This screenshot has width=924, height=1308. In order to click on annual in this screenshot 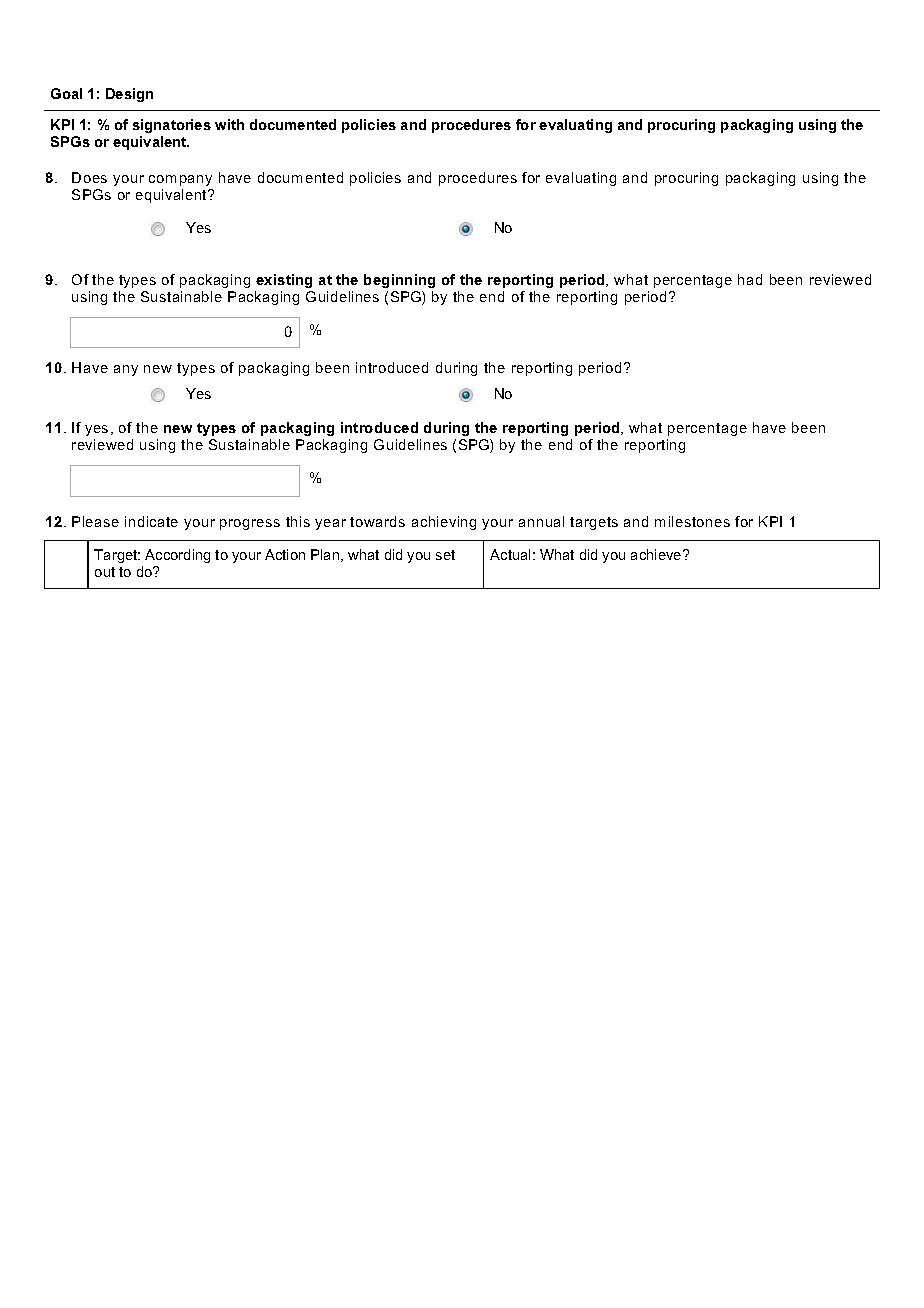, I will do `click(541, 521)`.
